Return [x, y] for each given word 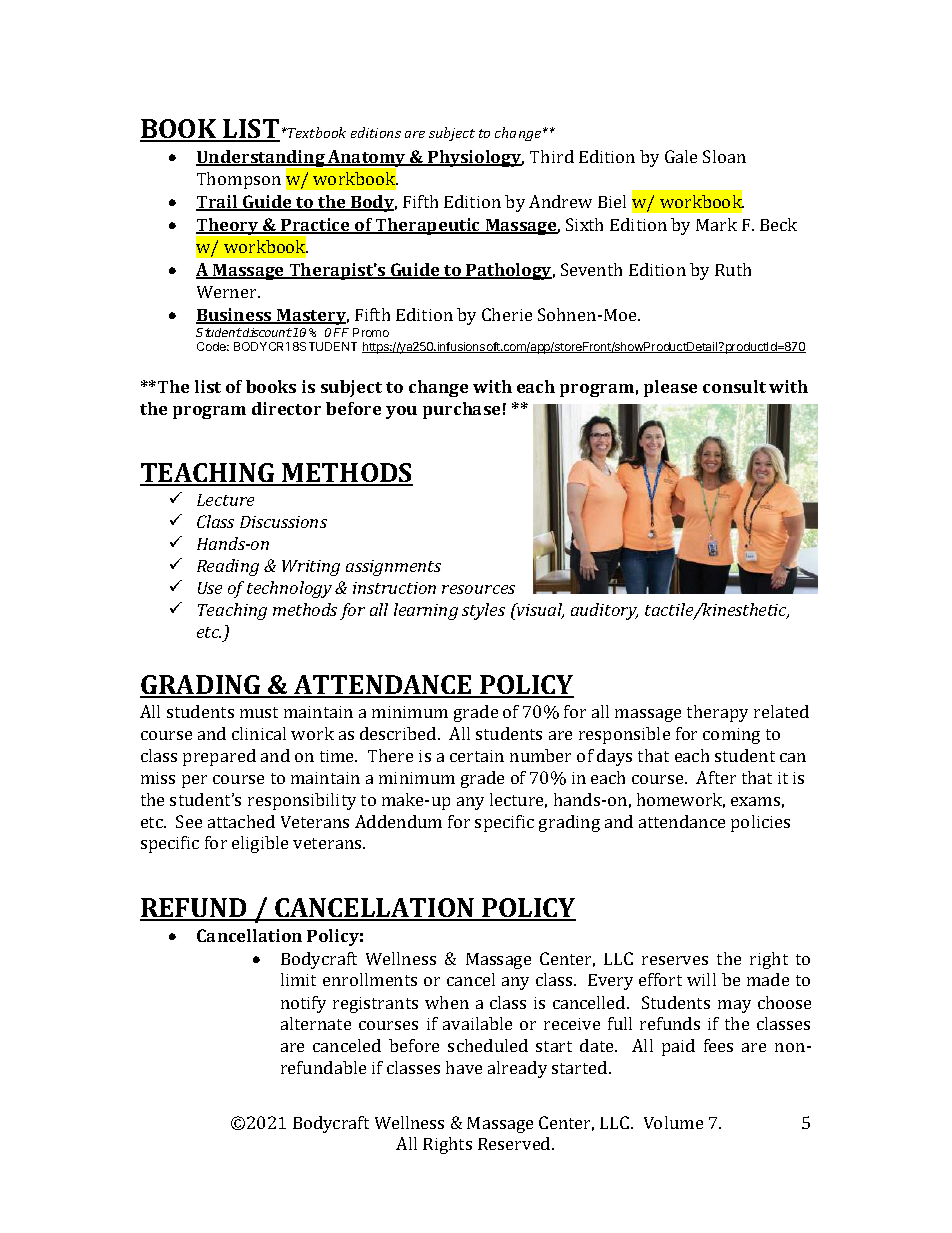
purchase [461, 410]
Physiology [475, 158]
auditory [604, 611]
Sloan [724, 156]
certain [477, 756]
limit [298, 979]
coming [731, 736]
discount [266, 332]
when [447, 1002]
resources [478, 589]
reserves [675, 960]
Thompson [239, 180]
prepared [219, 757]
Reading [228, 567]
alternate [316, 1023]
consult [734, 386]
